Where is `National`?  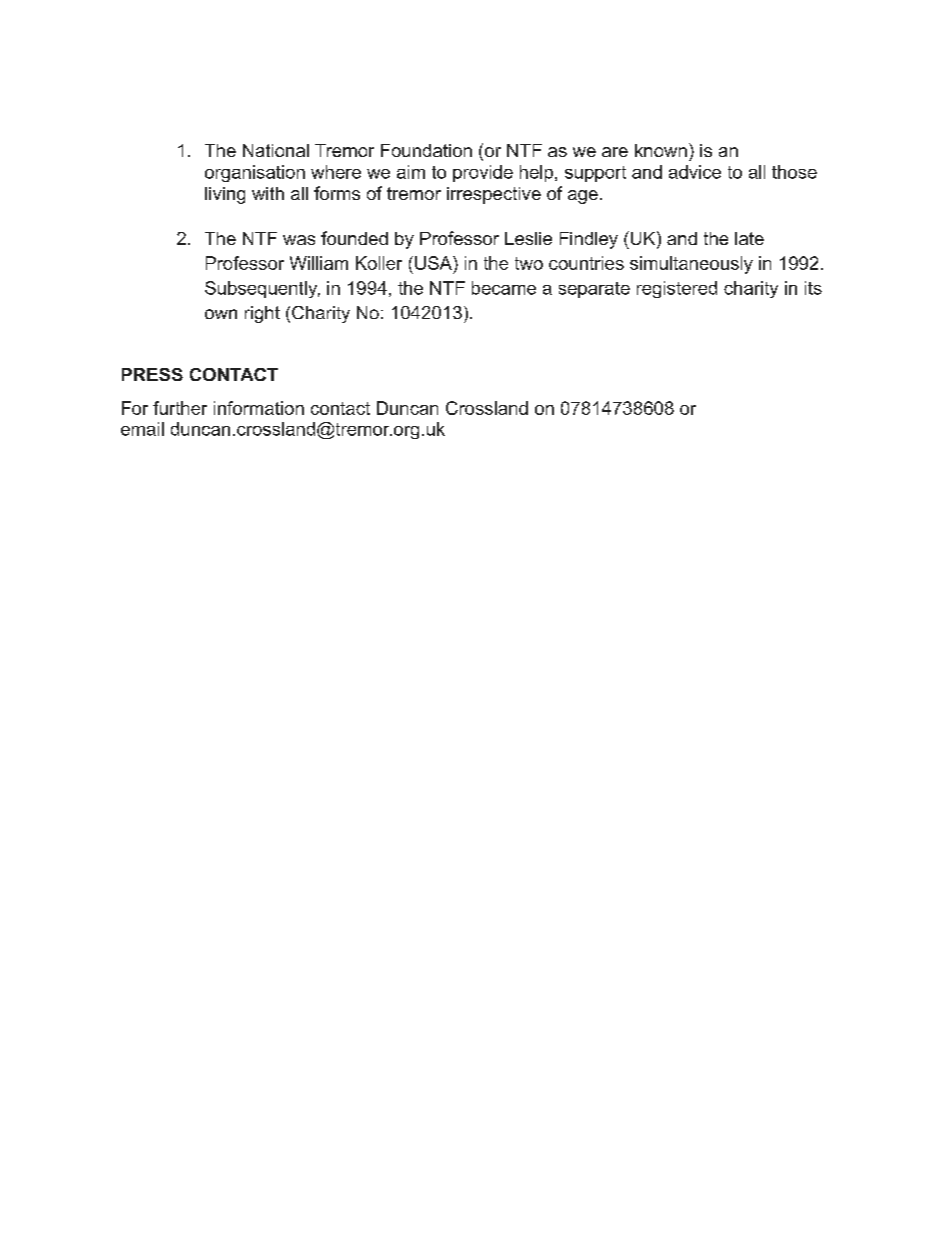 National is located at coordinates (276, 150).
